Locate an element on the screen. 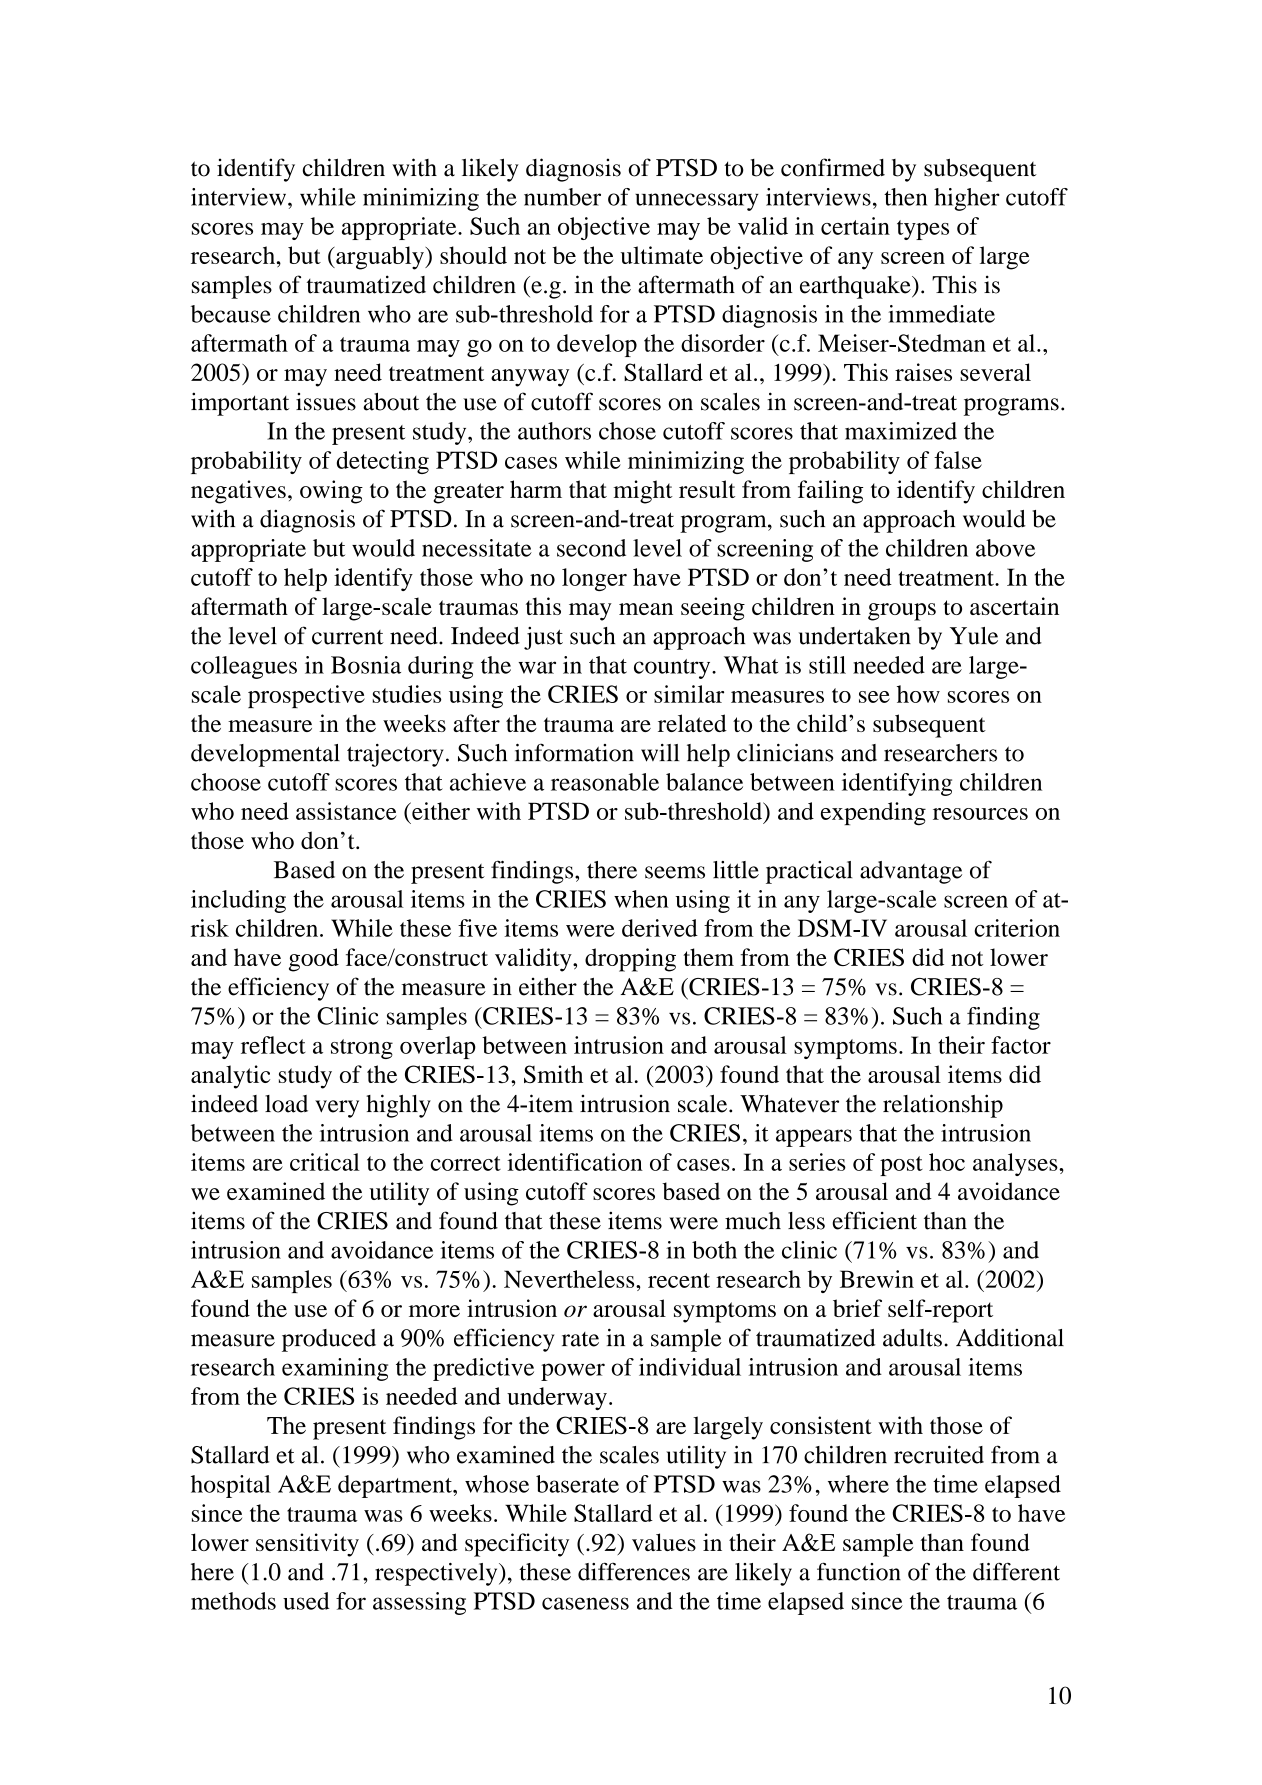  good is located at coordinates (314, 960).
